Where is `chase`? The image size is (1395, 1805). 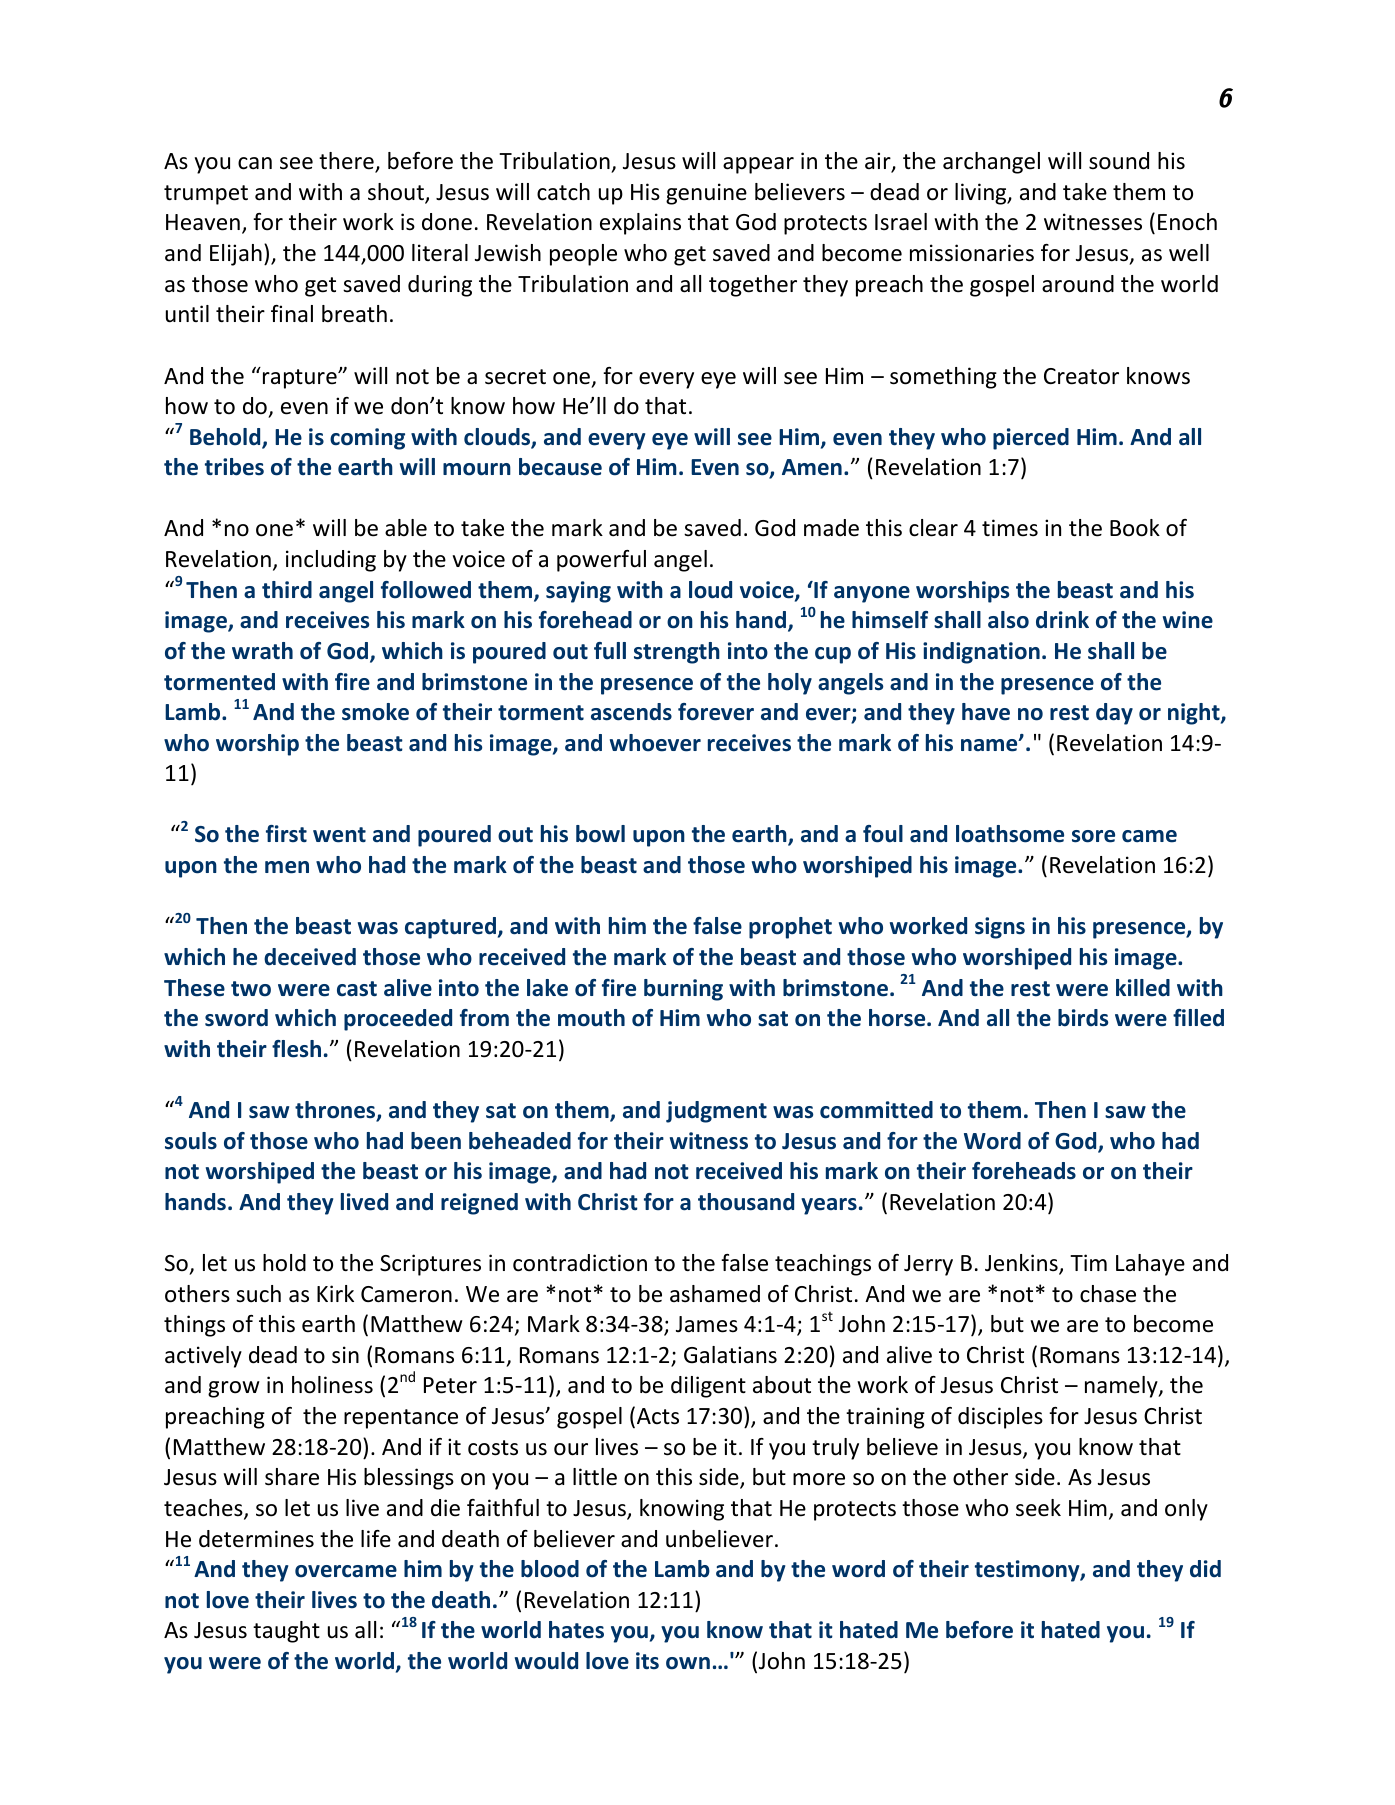 chase is located at coordinates (1108, 1294).
